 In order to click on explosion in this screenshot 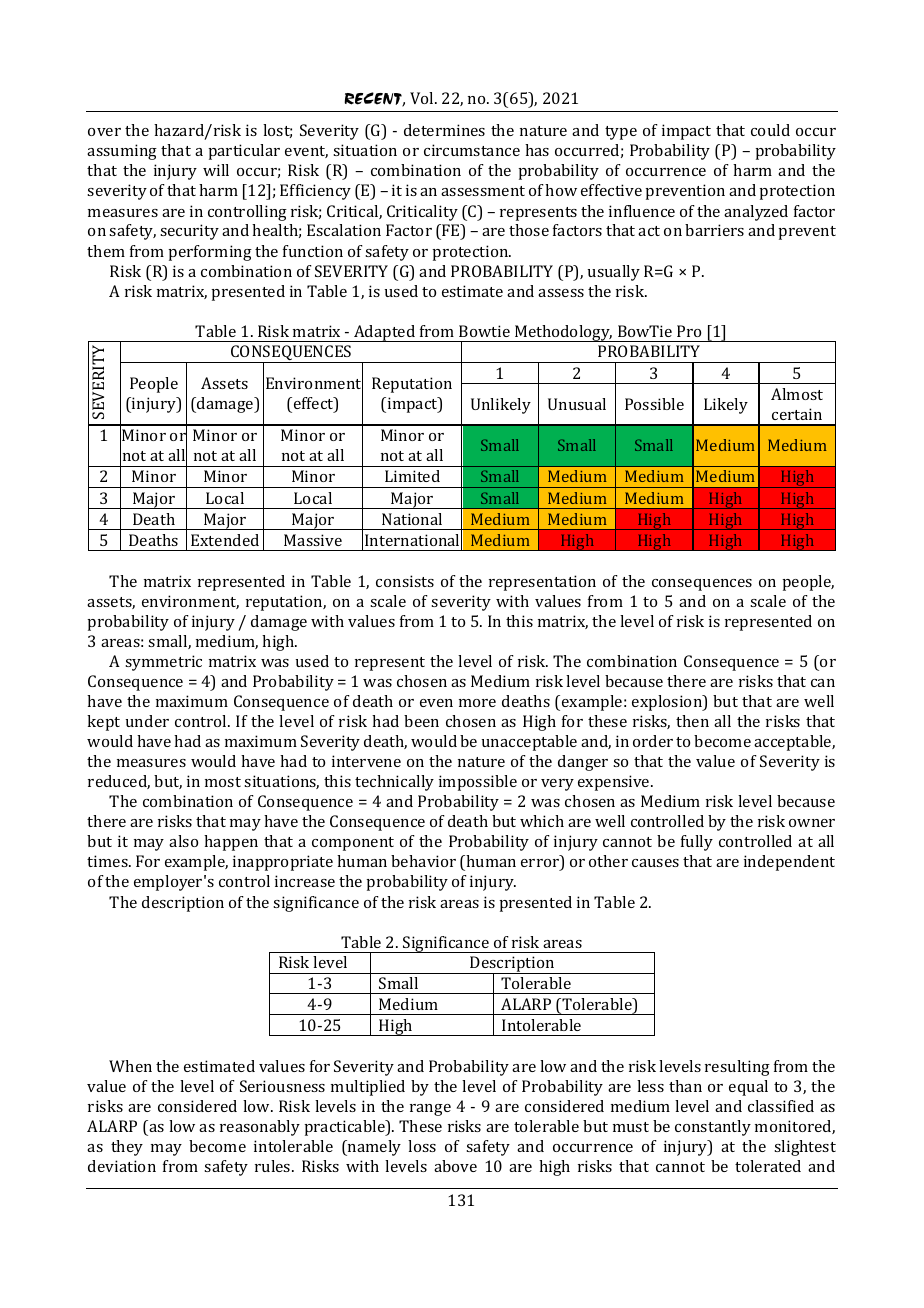, I will do `click(668, 703)`.
